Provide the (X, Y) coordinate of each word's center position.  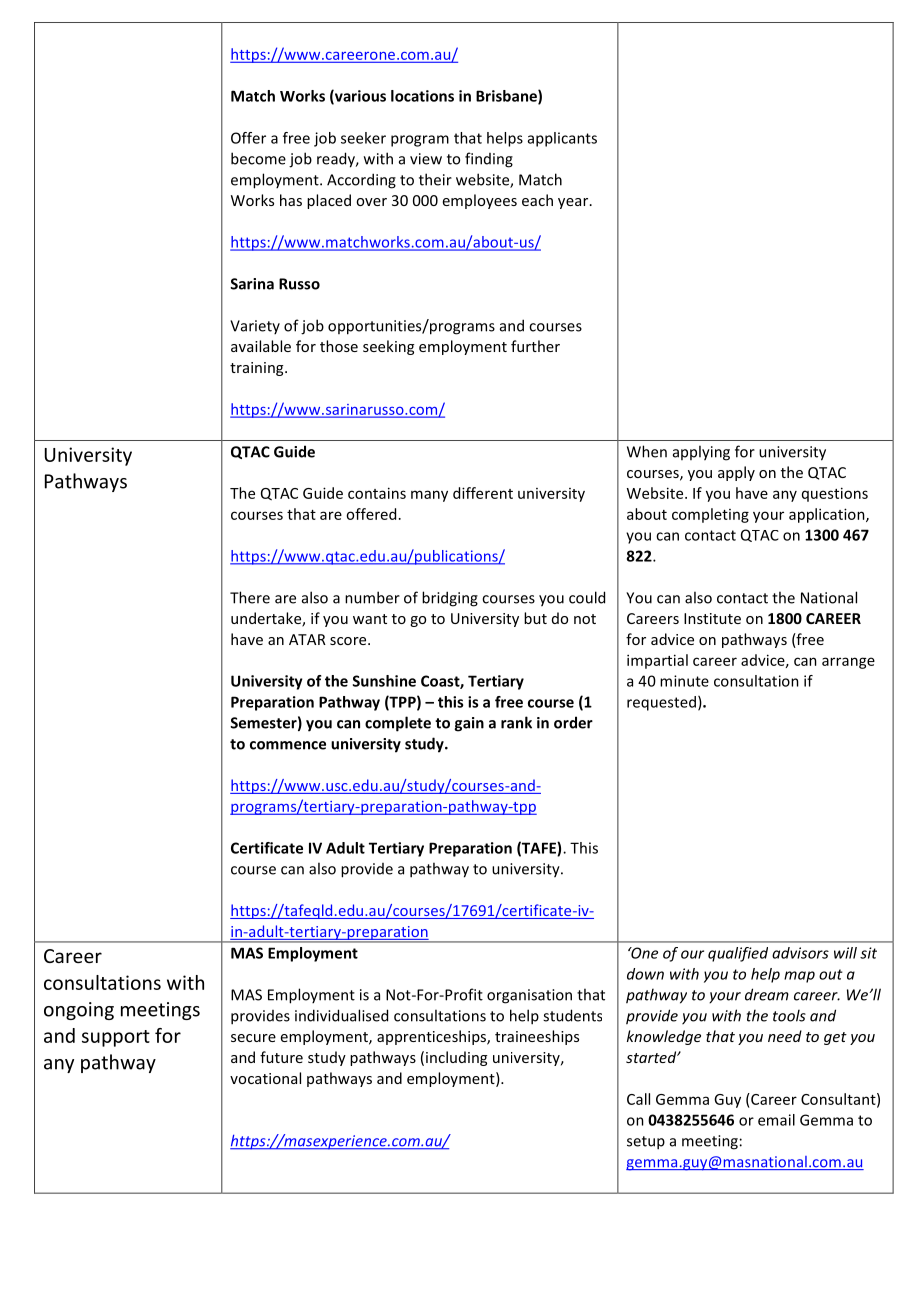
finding (489, 160)
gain (469, 724)
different (483, 493)
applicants (562, 139)
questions (835, 494)
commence (288, 745)
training (258, 369)
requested (661, 703)
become (258, 158)
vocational (265, 1078)
